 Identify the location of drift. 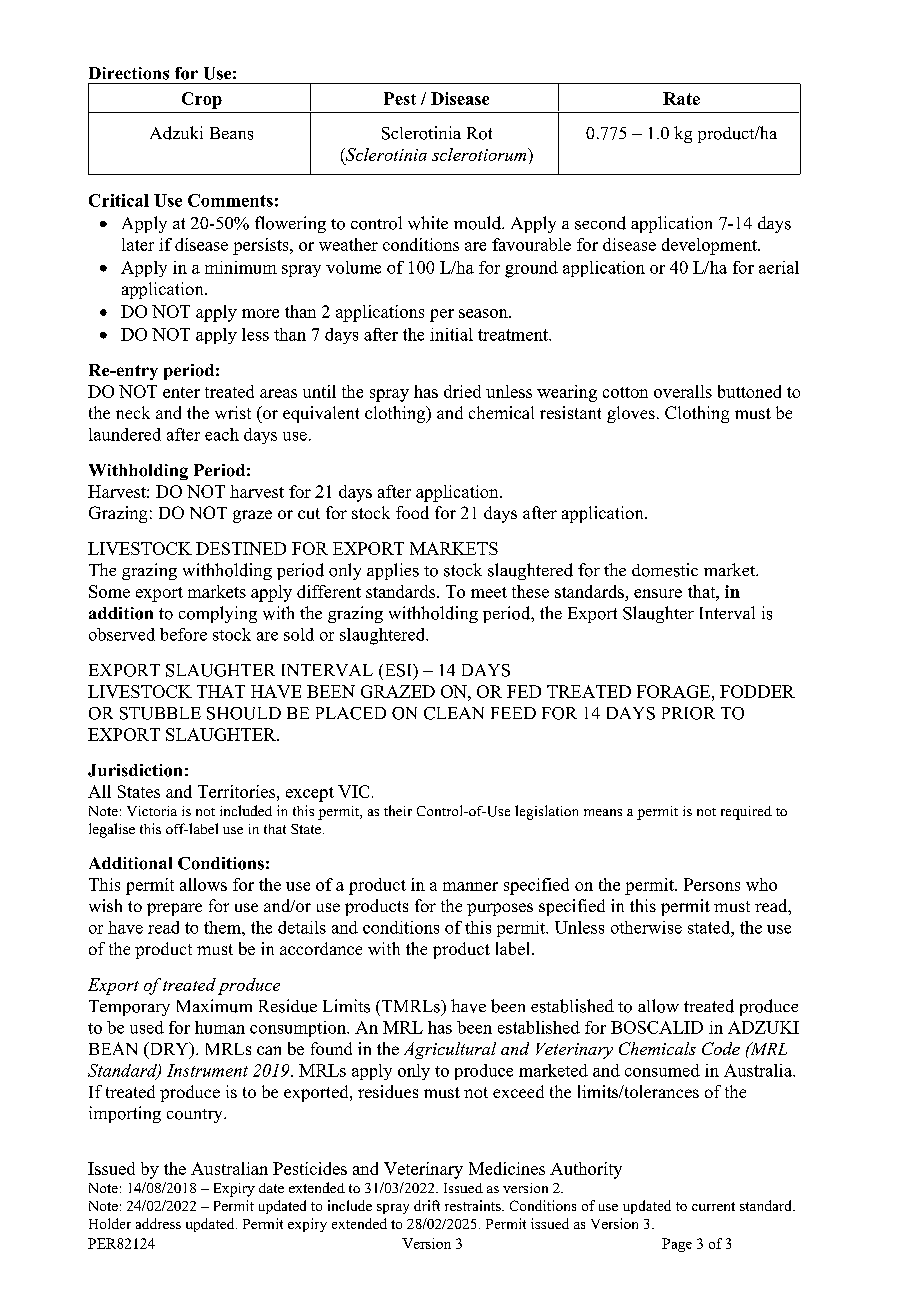
(427, 1205).
